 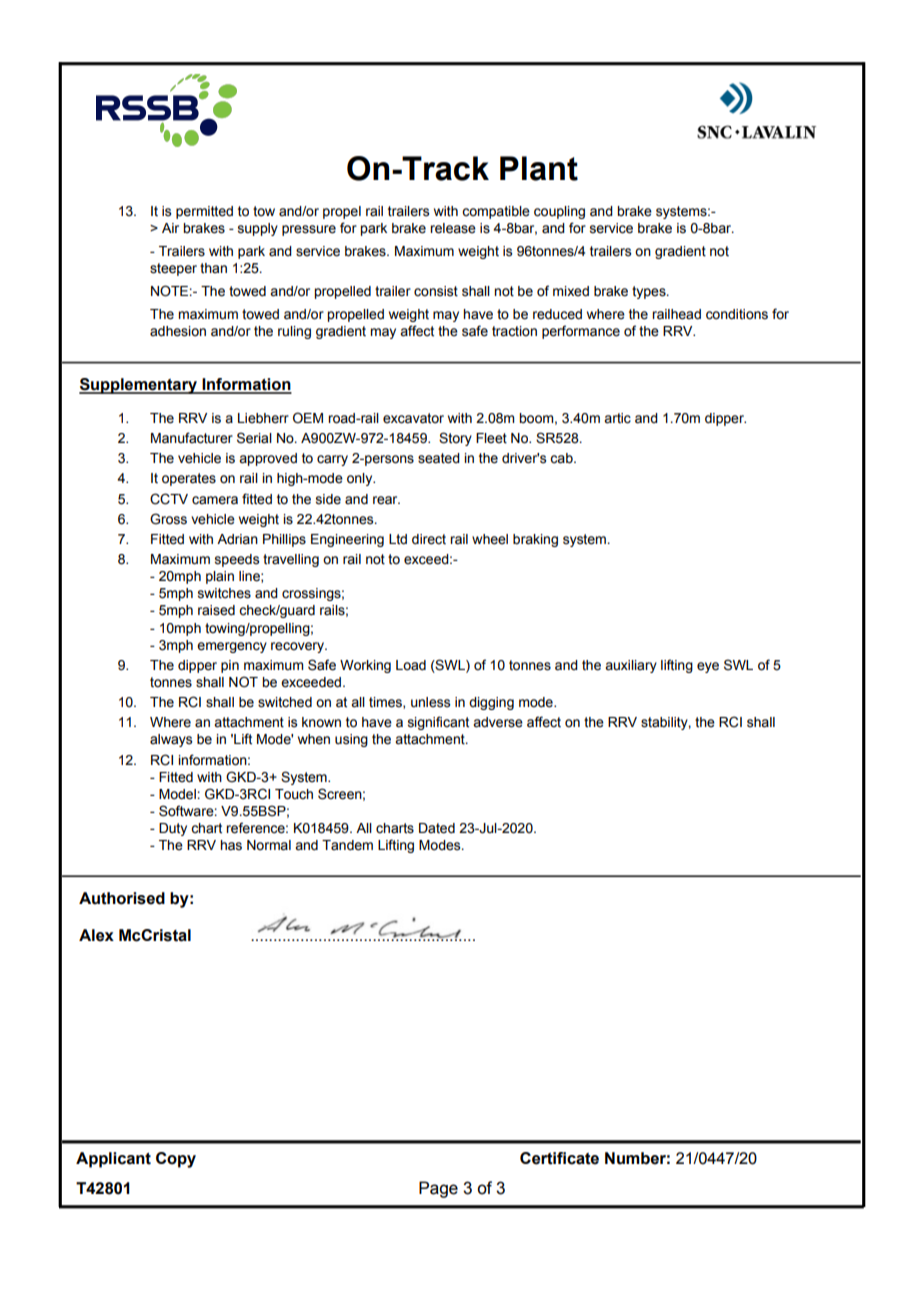 I want to click on Manufacturer, so click(x=192, y=438).
